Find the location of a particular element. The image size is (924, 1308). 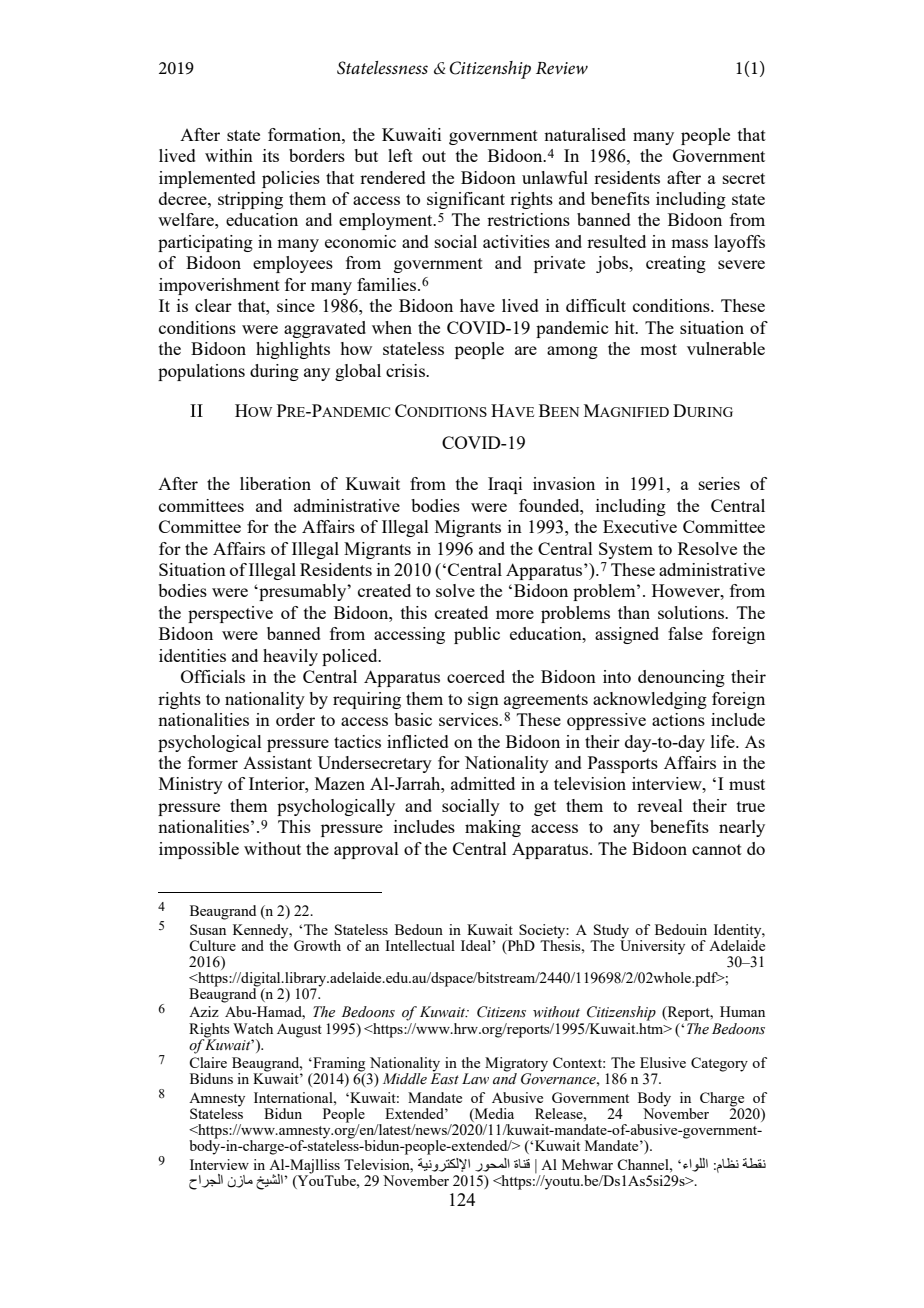

most is located at coordinates (658, 349).
